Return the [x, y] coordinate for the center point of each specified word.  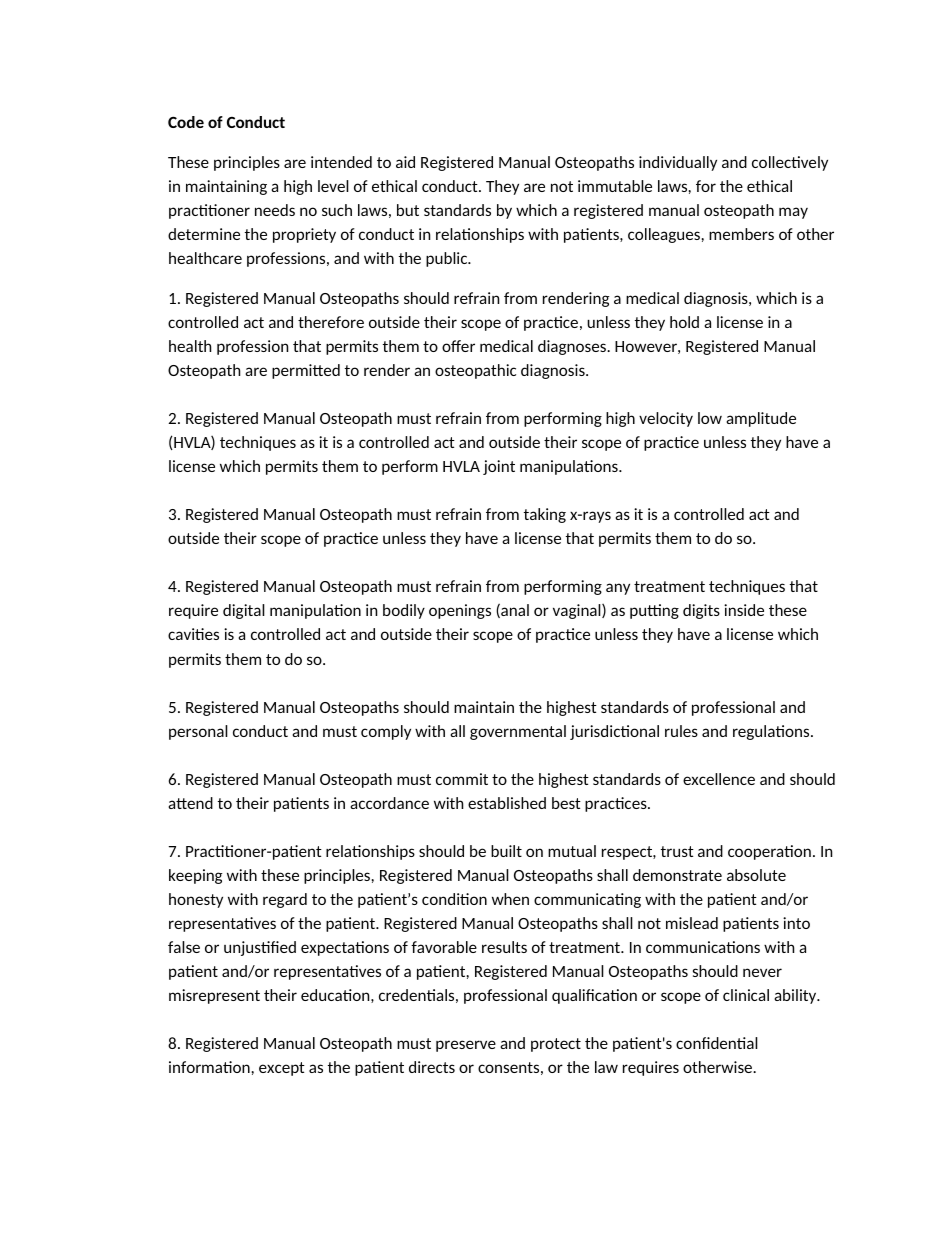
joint [499, 467]
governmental [518, 732]
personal [198, 732]
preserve [466, 1046]
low [710, 418]
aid [405, 162]
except [282, 1069]
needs [275, 210]
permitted [306, 371]
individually [678, 163]
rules [681, 731]
